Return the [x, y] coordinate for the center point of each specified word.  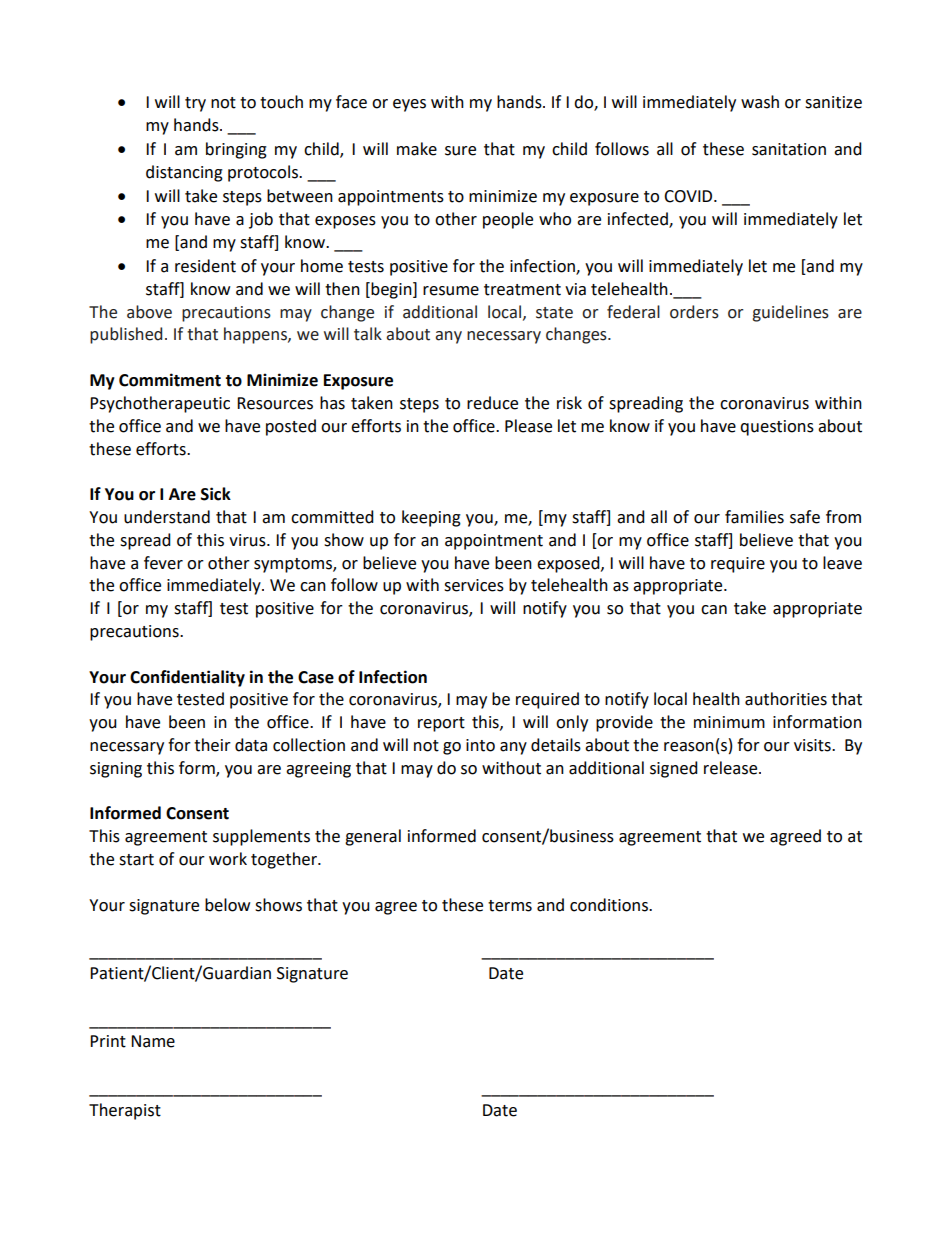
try [195, 104]
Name [153, 1041]
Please [528, 426]
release [732, 768]
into [480, 745]
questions [777, 428]
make [417, 149]
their [212, 745]
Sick [216, 494]
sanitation [789, 149]
